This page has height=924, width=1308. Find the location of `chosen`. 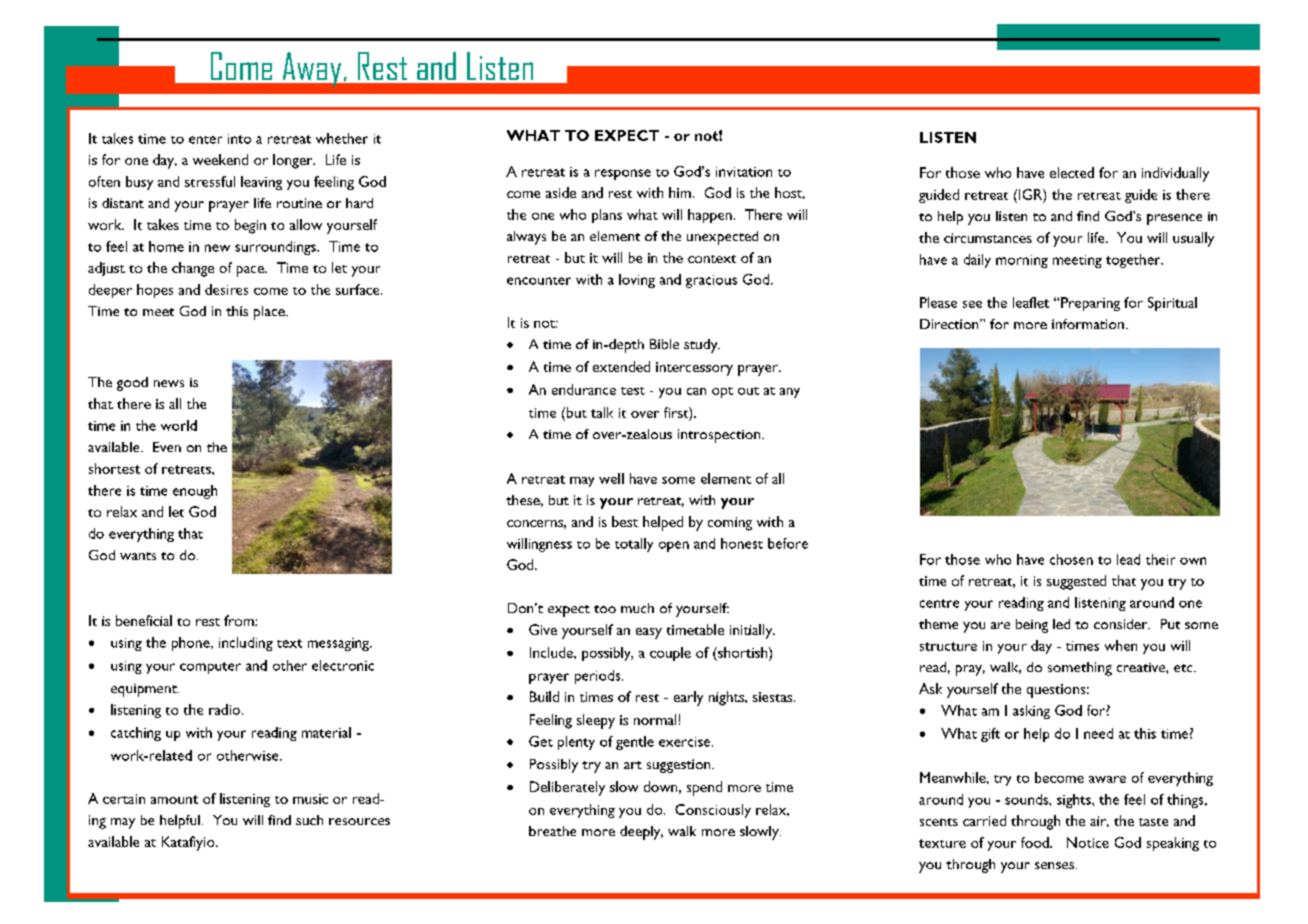

chosen is located at coordinates (1071, 559).
